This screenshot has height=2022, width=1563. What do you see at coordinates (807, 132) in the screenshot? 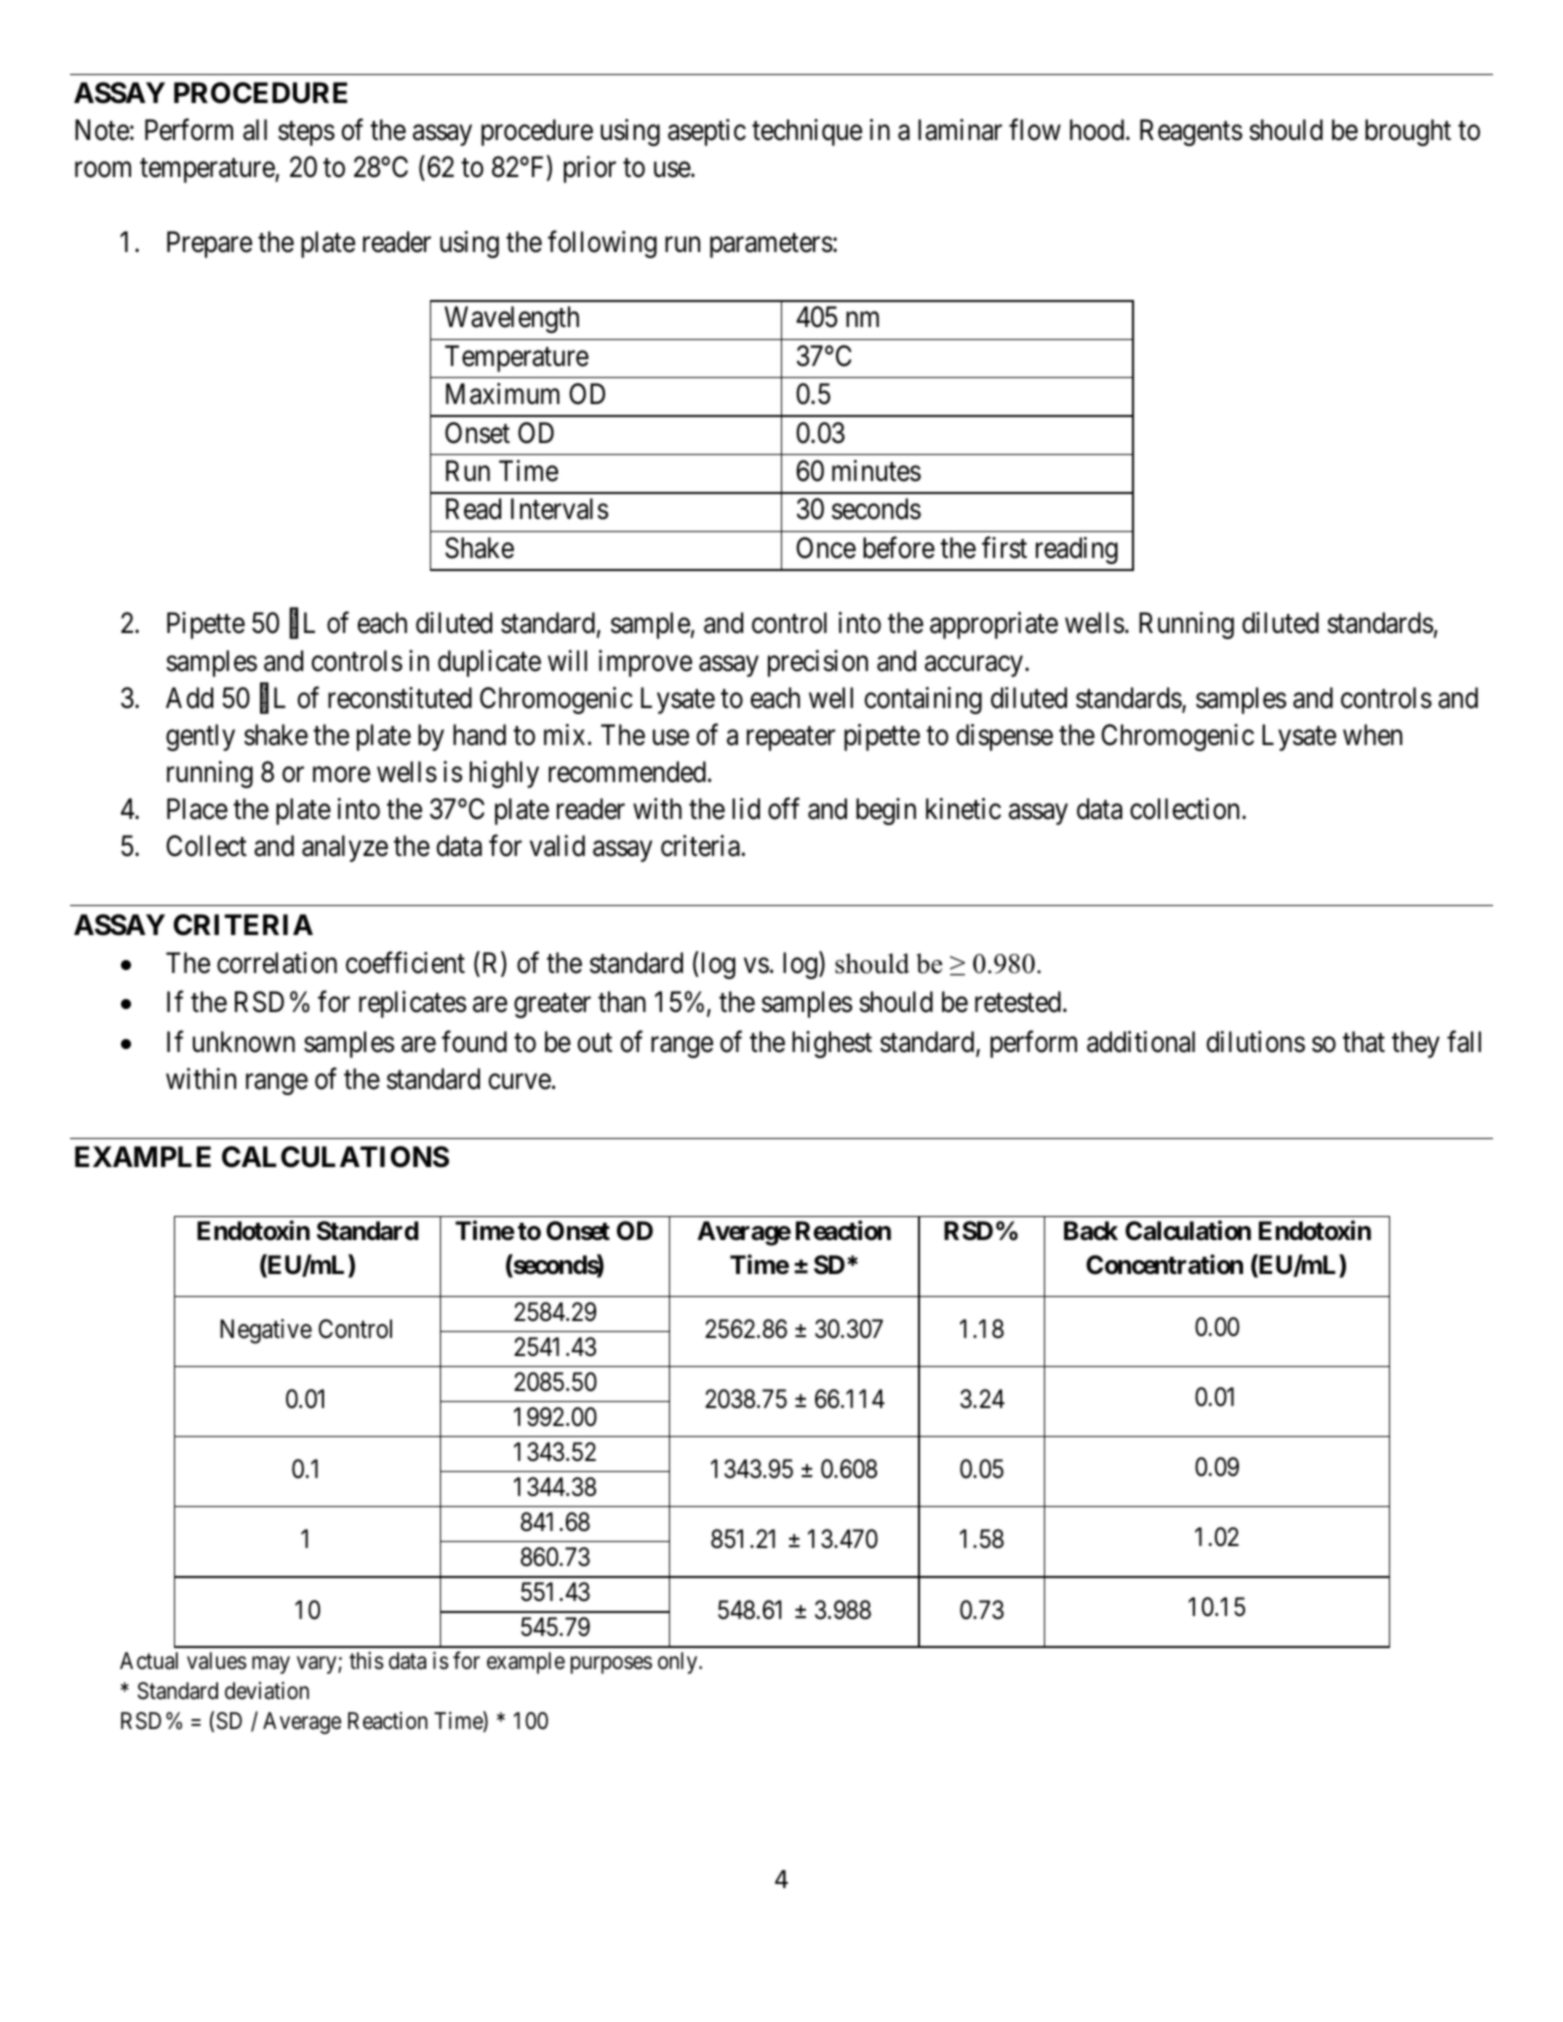
I see `technique` at bounding box center [807, 132].
